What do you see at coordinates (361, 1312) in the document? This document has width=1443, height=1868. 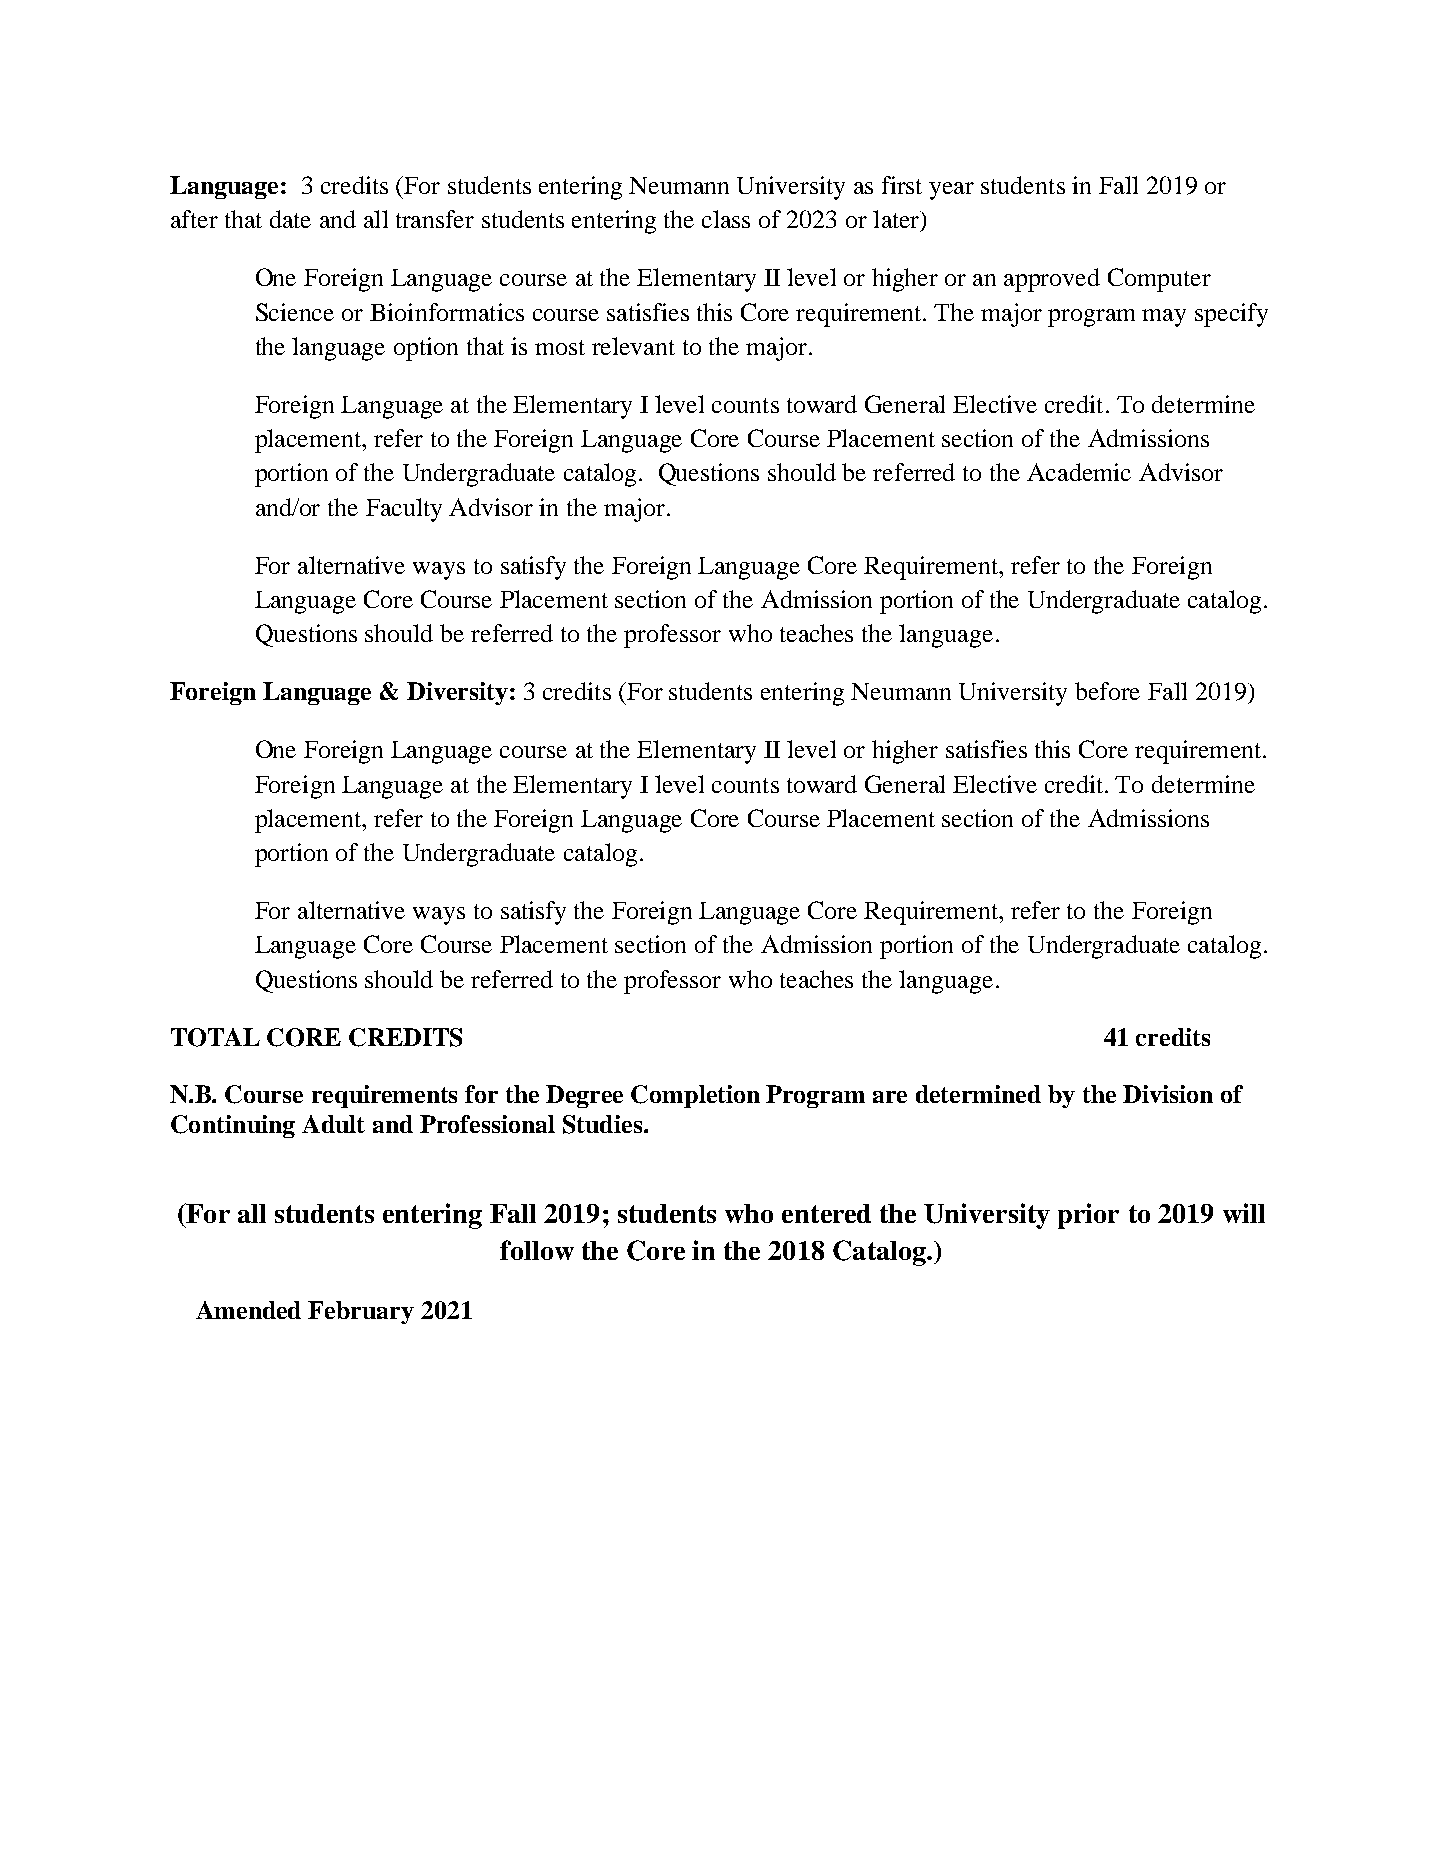 I see `February` at bounding box center [361, 1312].
